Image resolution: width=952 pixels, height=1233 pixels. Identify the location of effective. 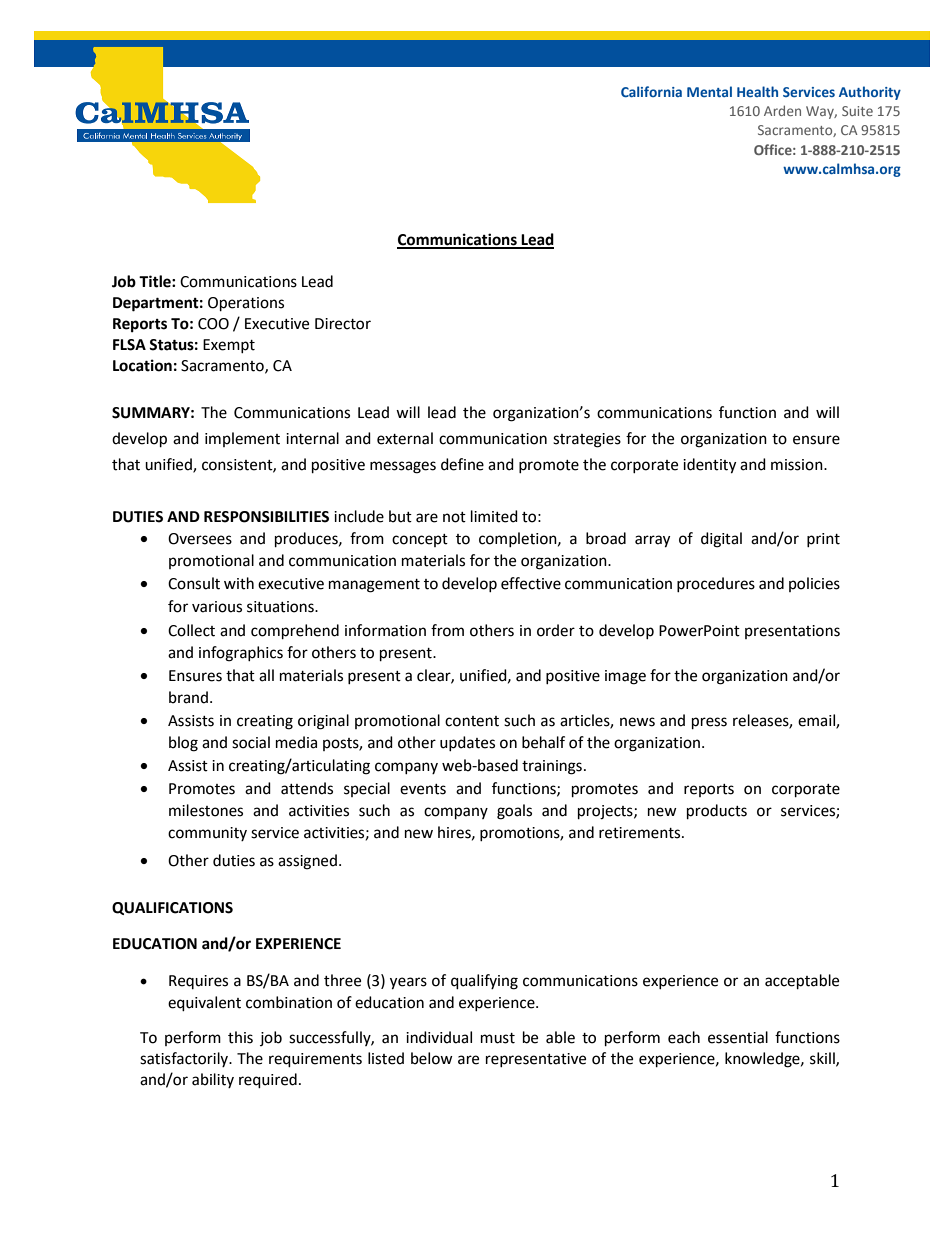
(531, 583).
